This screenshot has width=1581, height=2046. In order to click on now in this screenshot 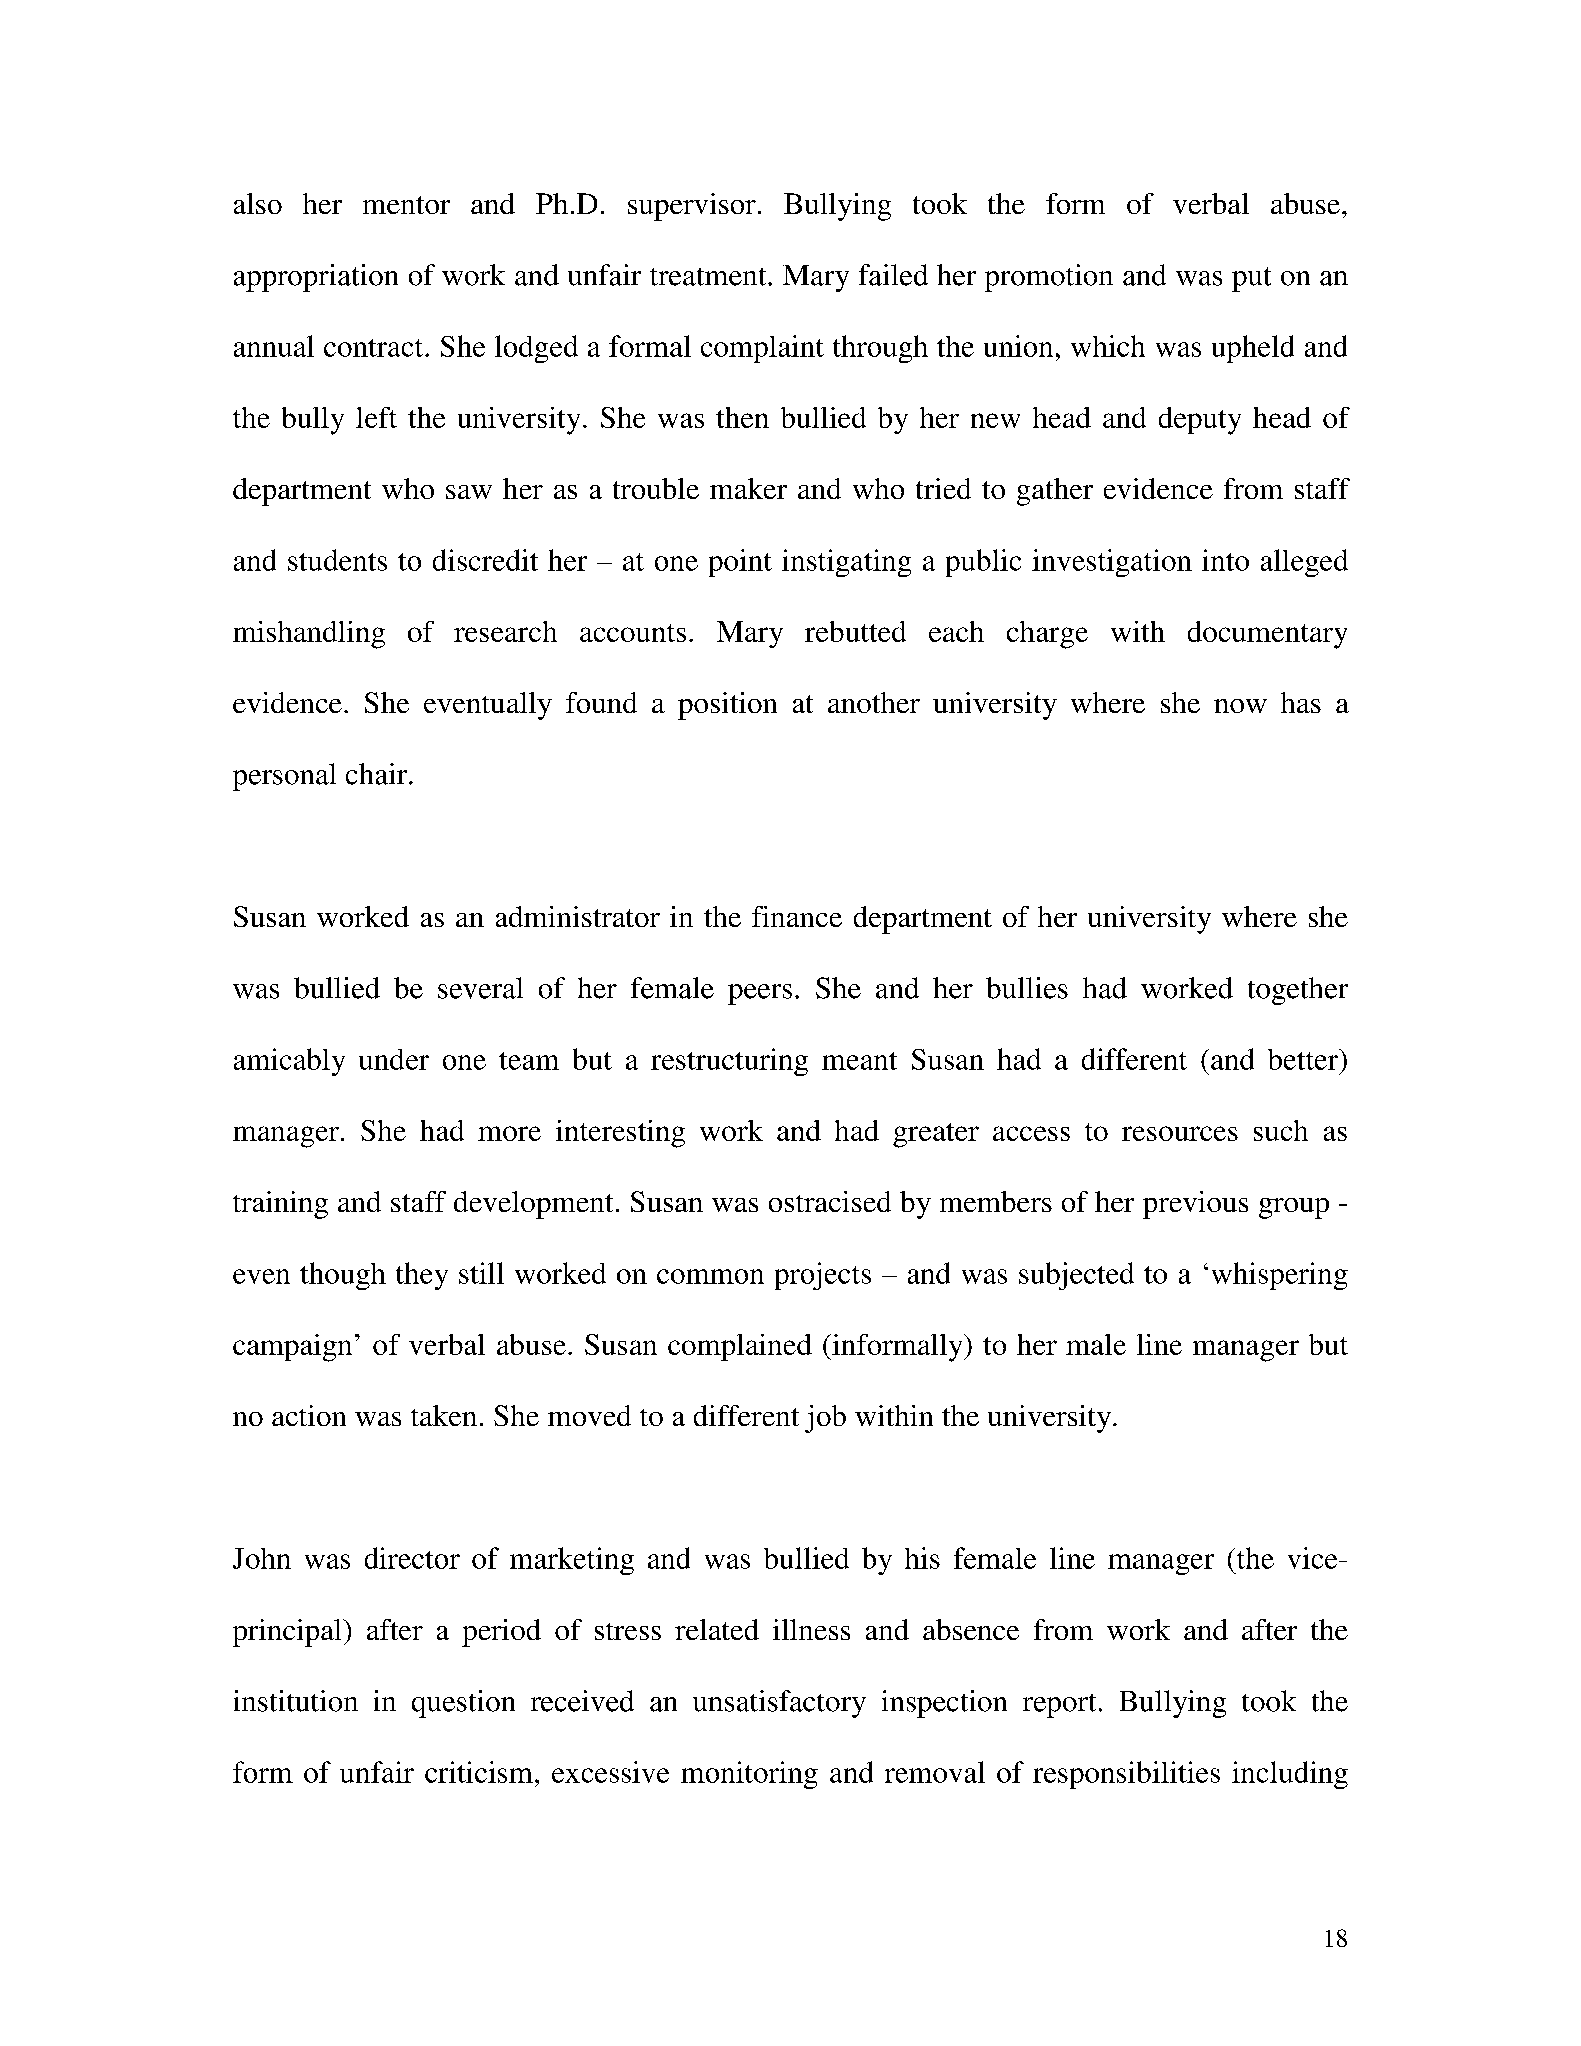, I will do `click(1240, 706)`.
